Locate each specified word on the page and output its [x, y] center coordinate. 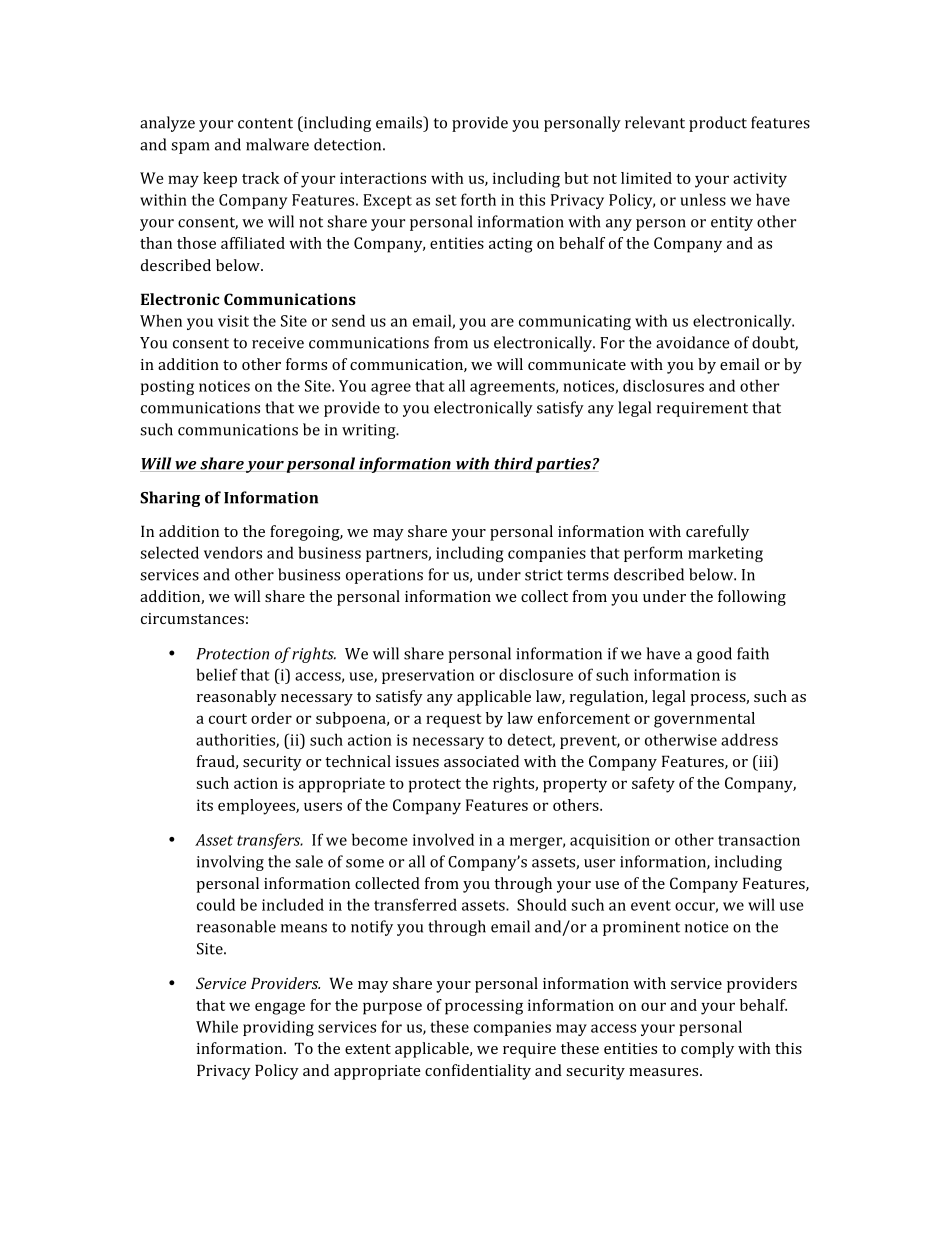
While [217, 1026]
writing [370, 431]
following [752, 598]
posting [167, 387]
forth [478, 199]
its [205, 805]
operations [384, 576]
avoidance [693, 342]
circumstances [192, 618]
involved [443, 839]
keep [220, 180]
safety [653, 785]
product [718, 124]
